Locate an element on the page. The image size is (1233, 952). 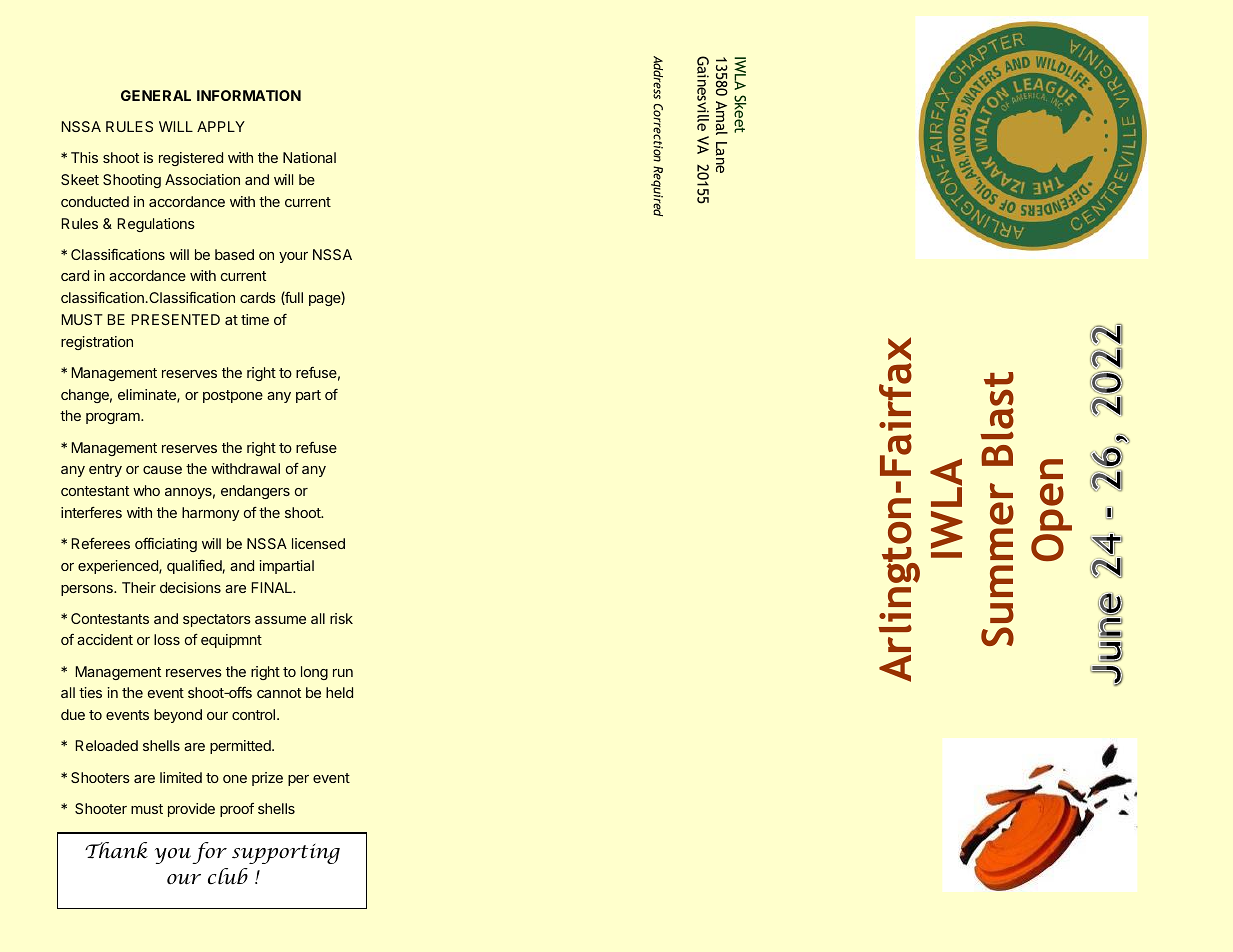
supporting is located at coordinates (286, 854).
